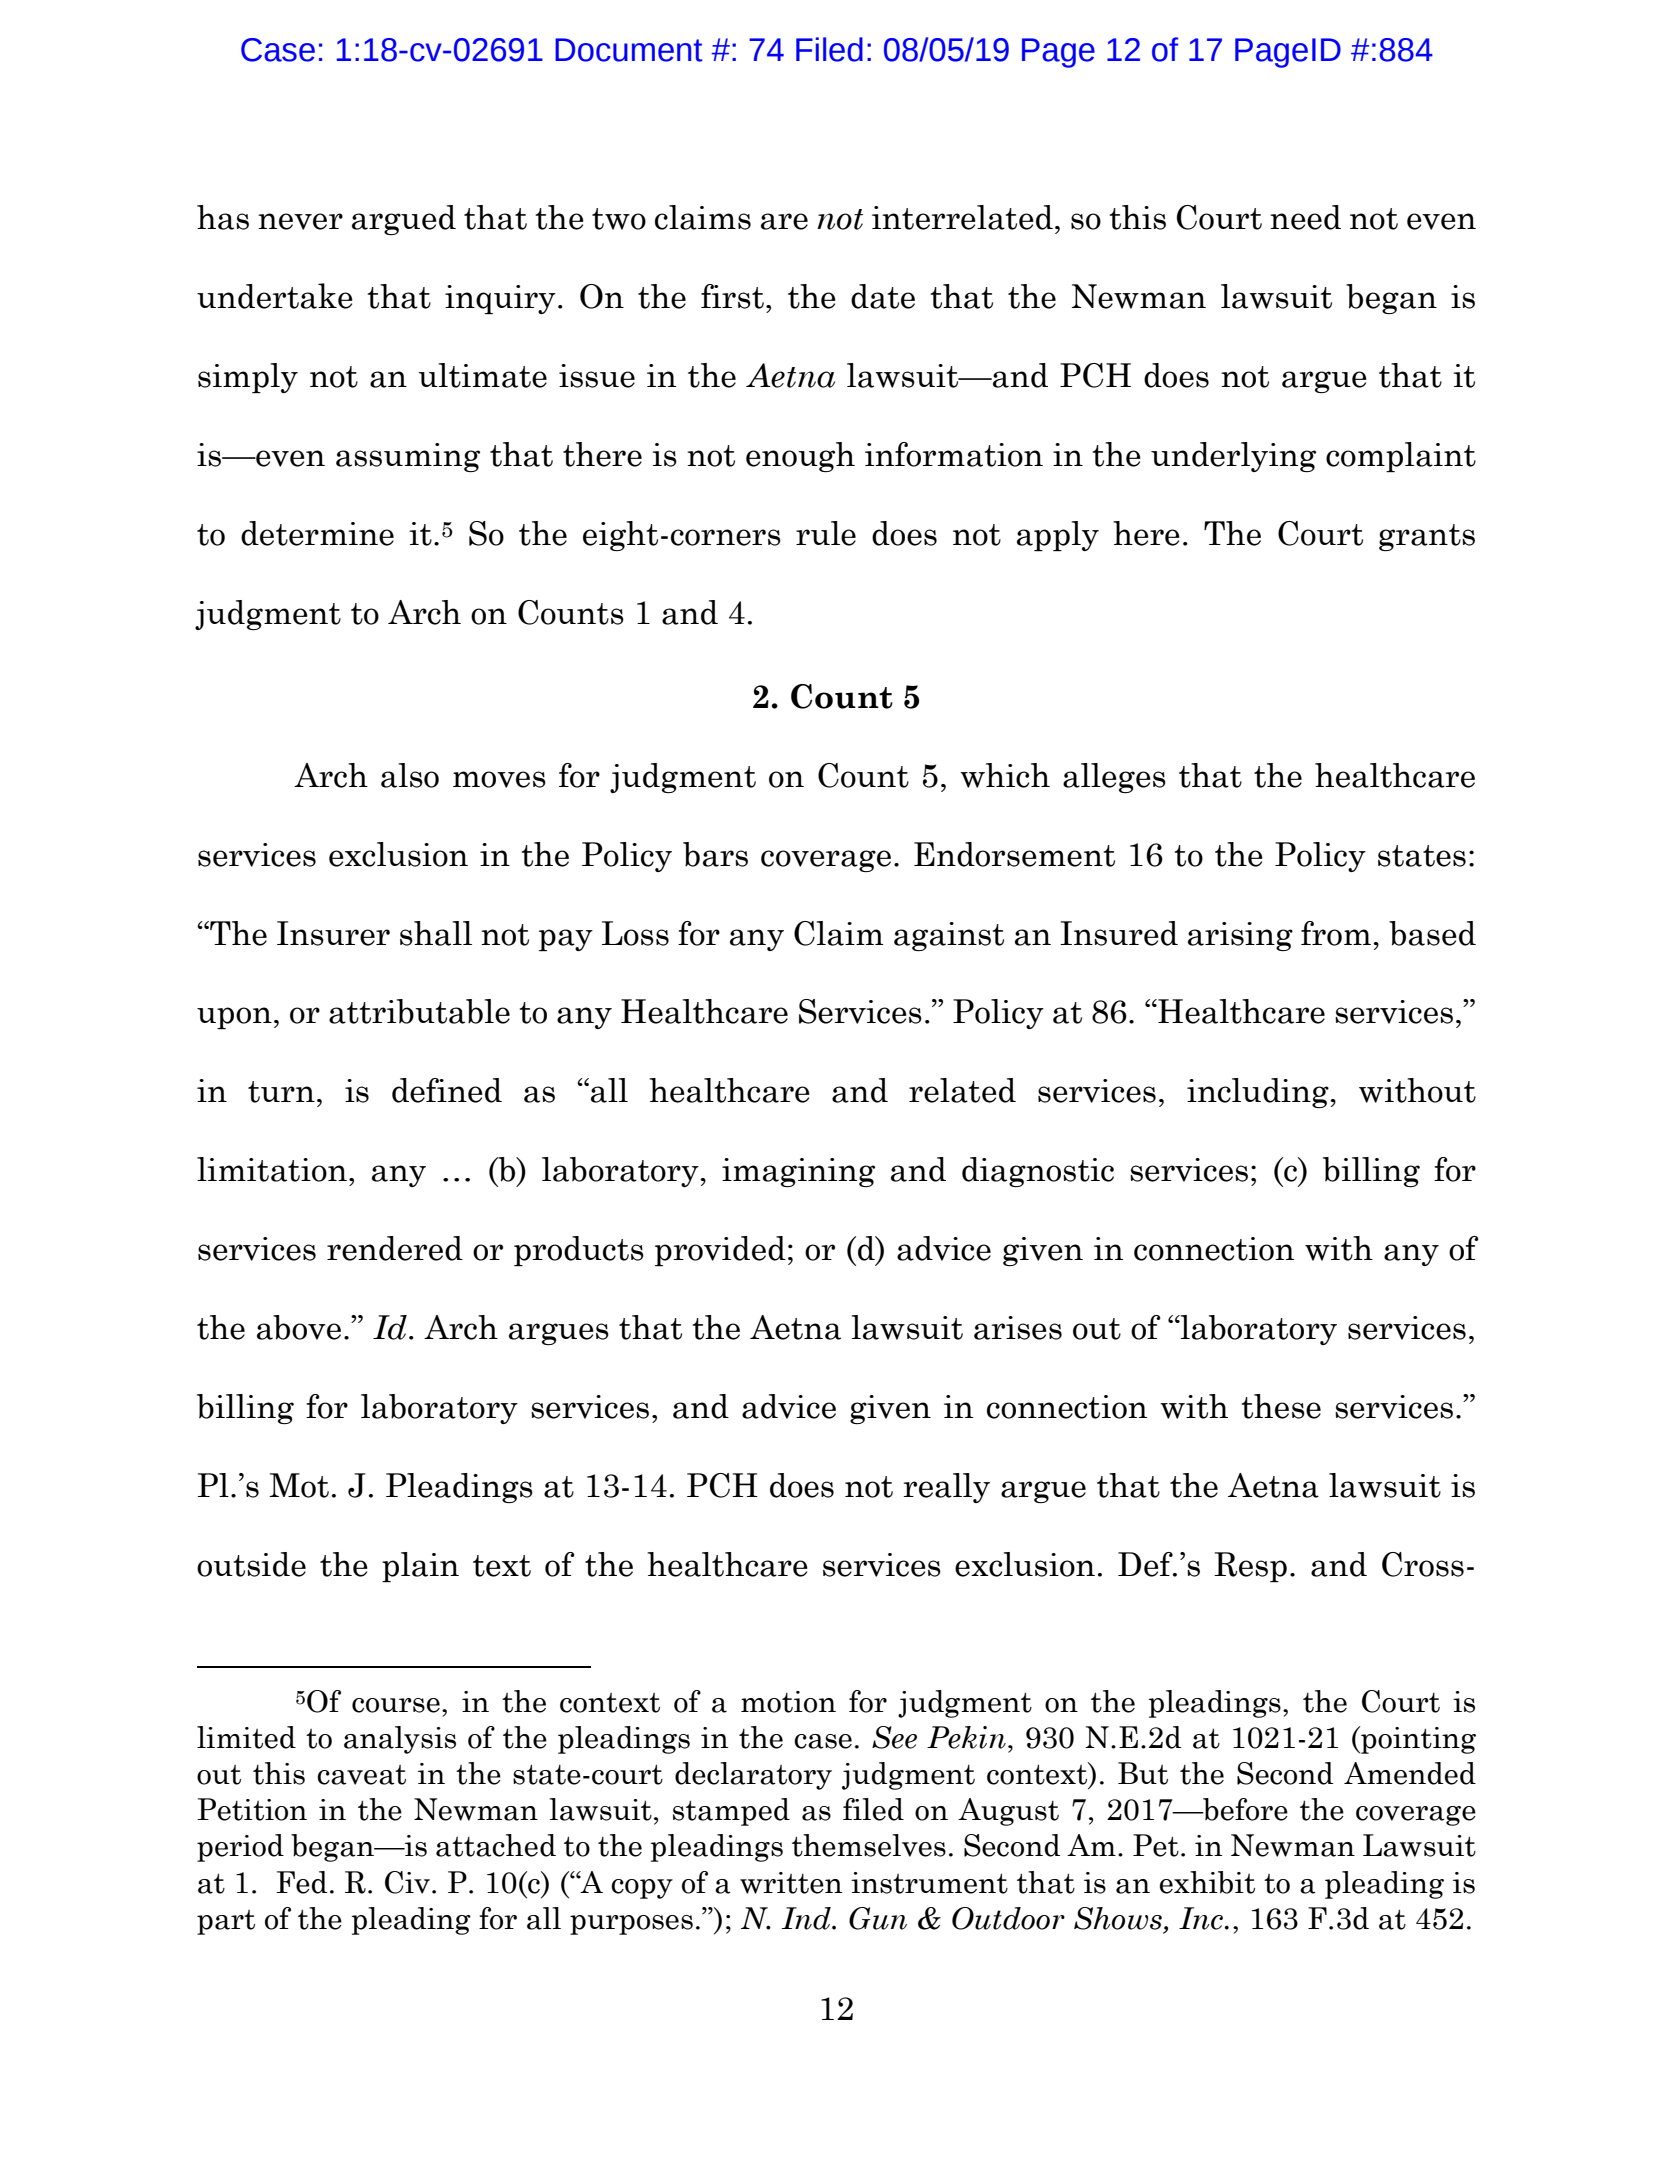 The height and width of the screenshot is (2165, 1673). Describe the element at coordinates (419, 1011) in the screenshot. I see `attributable` at that location.
